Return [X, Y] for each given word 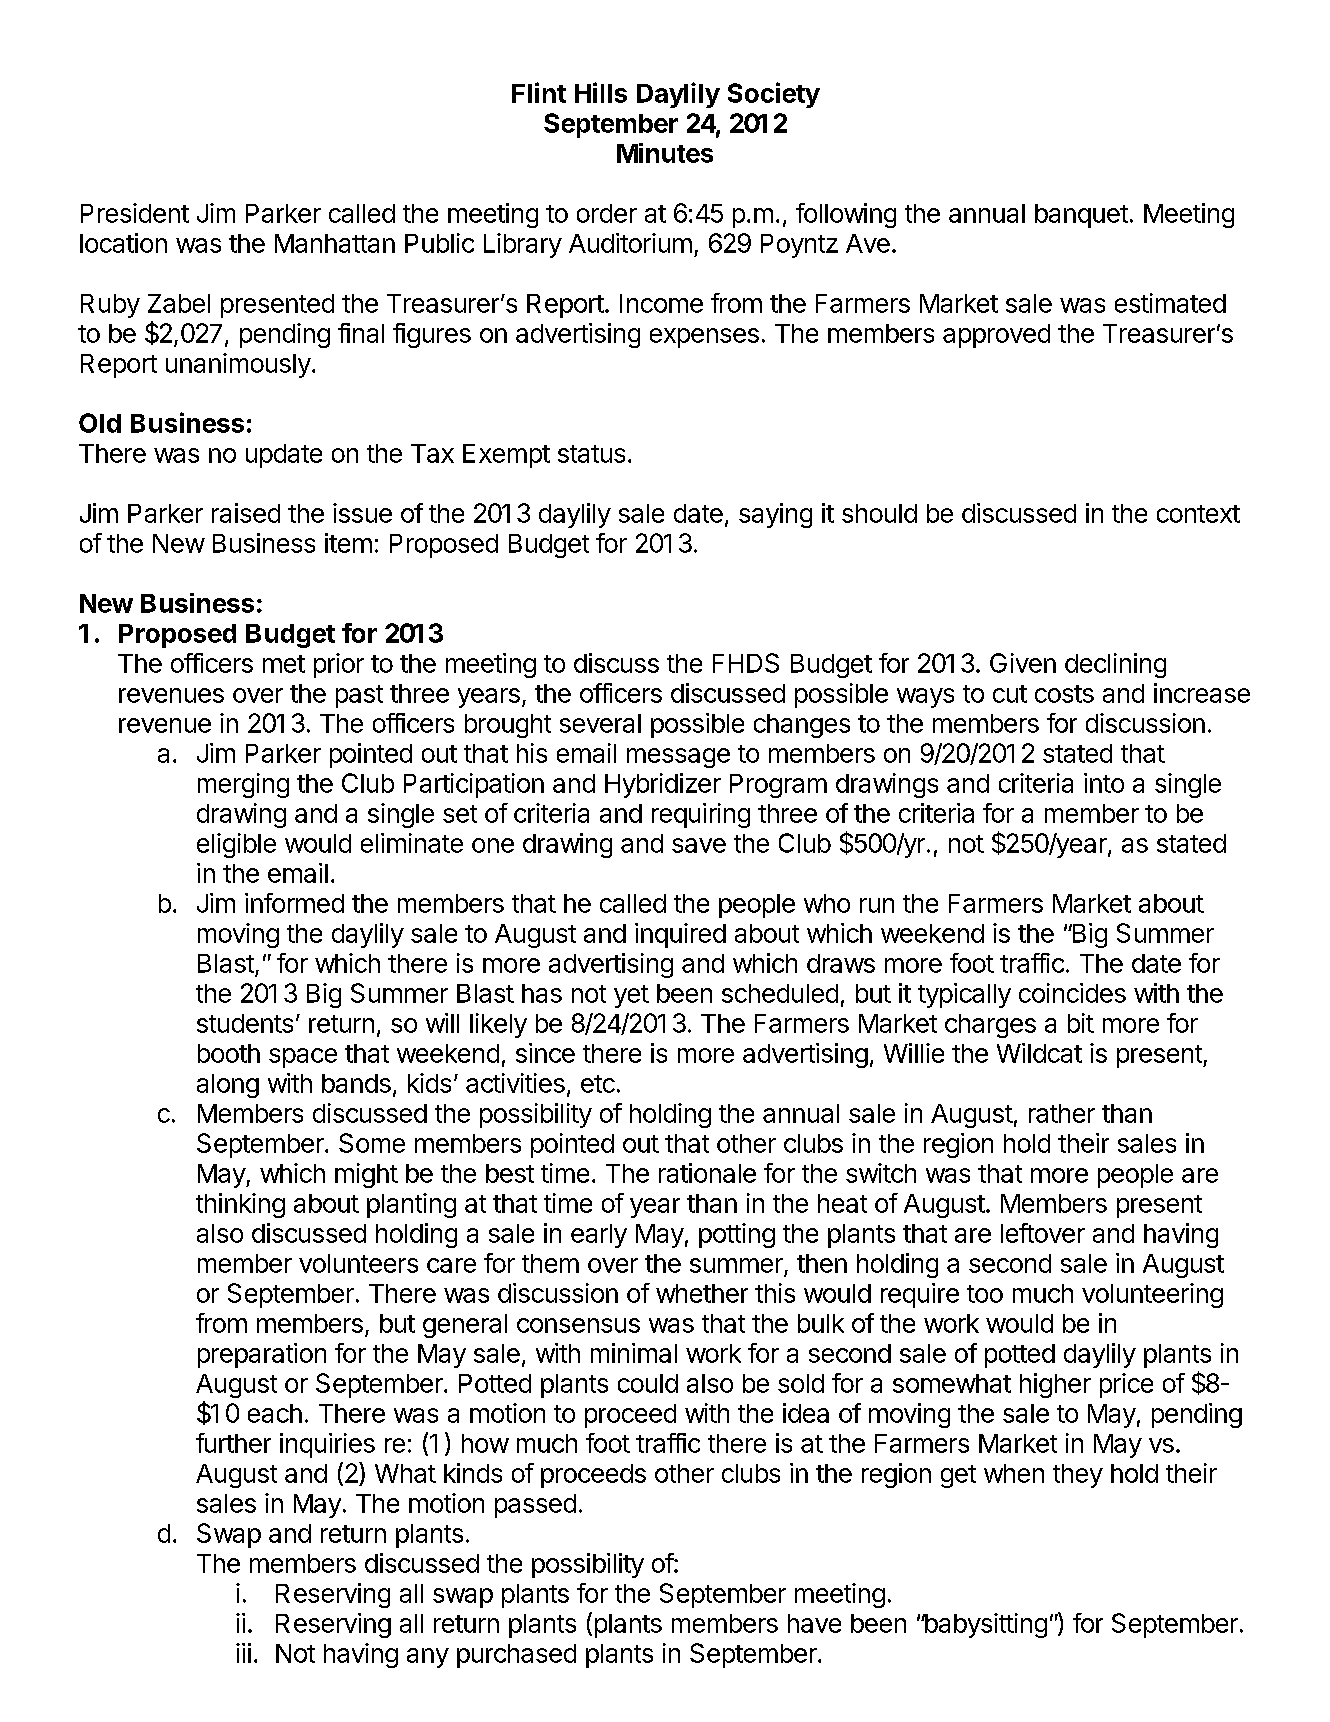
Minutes [665, 153]
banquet [1081, 216]
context [1198, 514]
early [599, 1236]
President [135, 213]
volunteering [1152, 1295]
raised [246, 513]
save [699, 845]
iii [243, 1653]
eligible [236, 845]
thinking [240, 1205]
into [1104, 783]
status [591, 454]
